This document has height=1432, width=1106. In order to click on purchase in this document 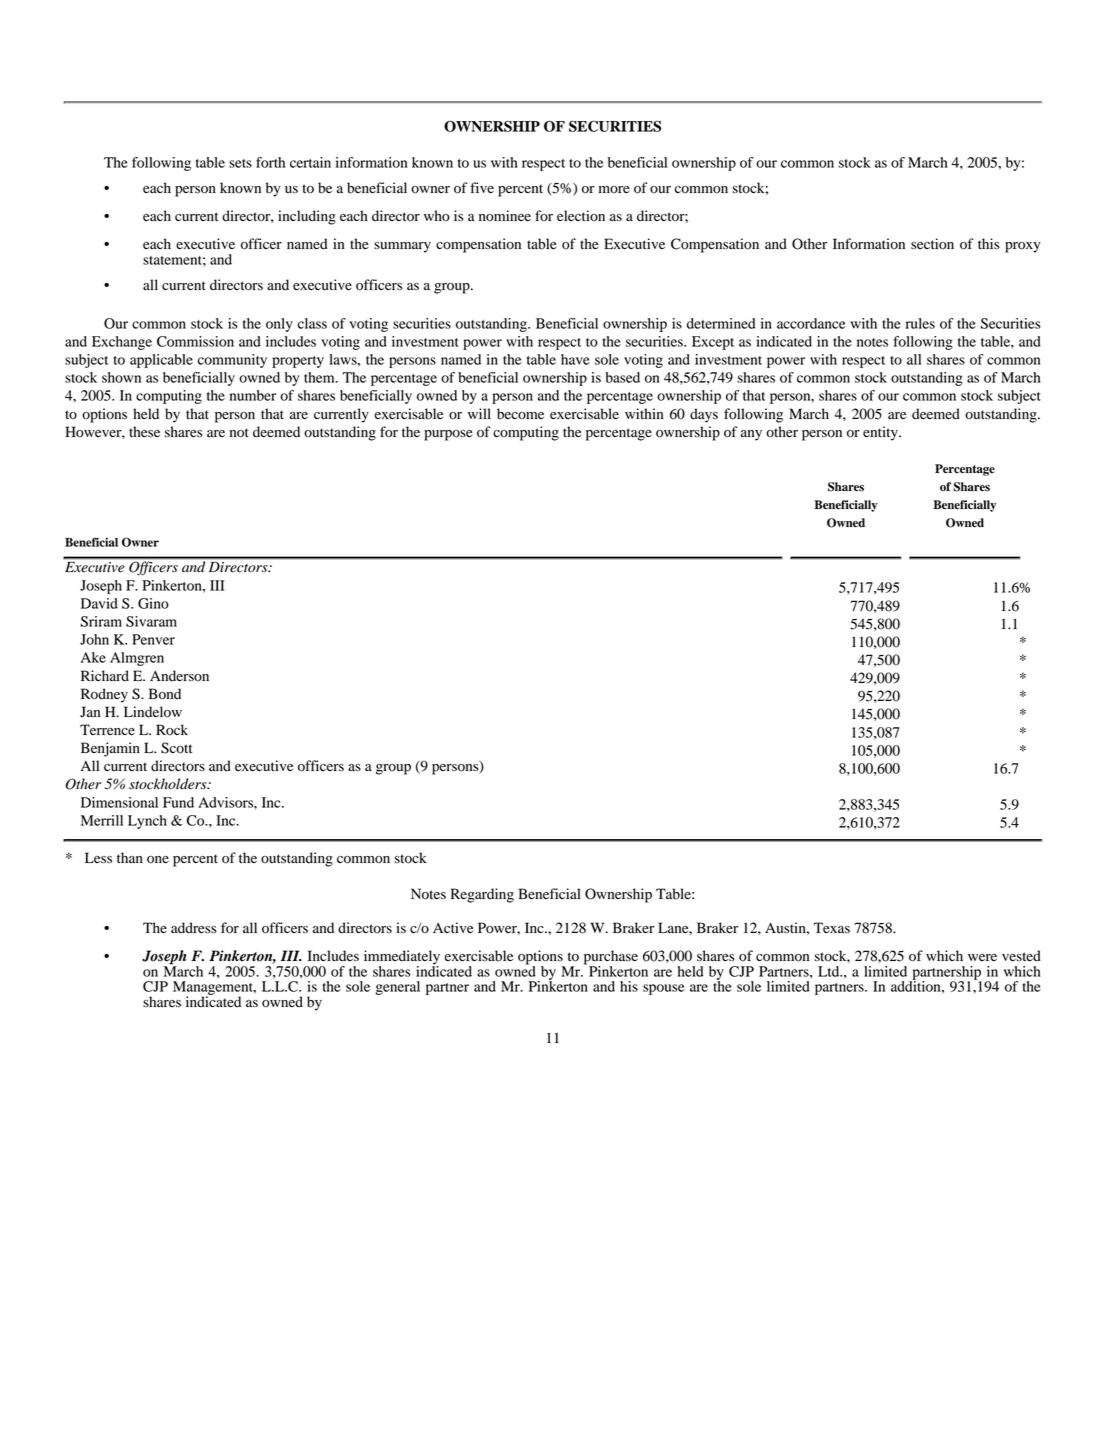, I will do `click(611, 958)`.
